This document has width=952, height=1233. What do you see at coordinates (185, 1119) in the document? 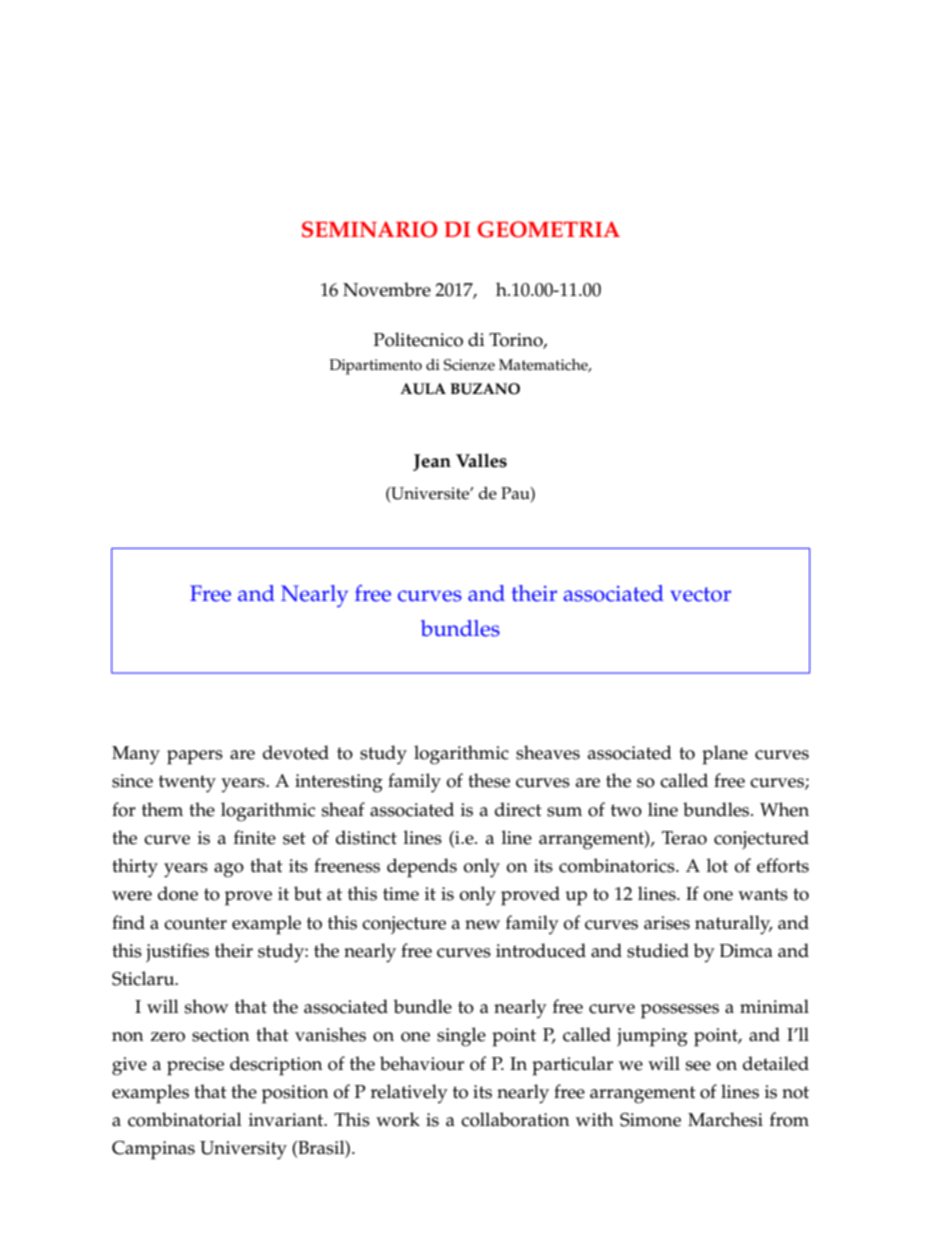
I see `combinatorial` at bounding box center [185, 1119].
